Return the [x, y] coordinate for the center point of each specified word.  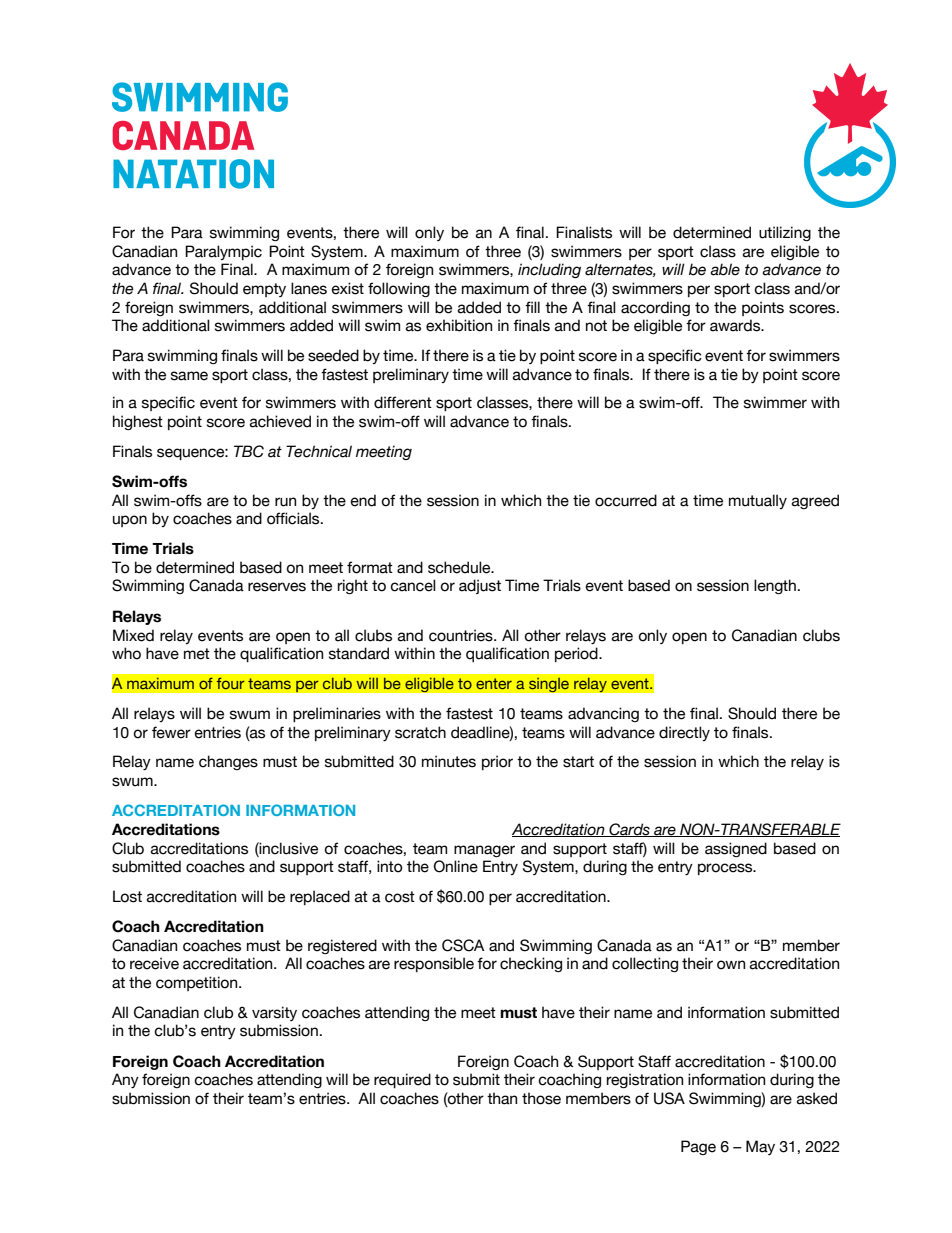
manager [484, 851]
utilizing [785, 233]
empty [264, 290]
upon [130, 521]
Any [125, 1080]
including [549, 270]
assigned [736, 849]
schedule [460, 567]
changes [228, 762]
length [775, 586]
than [502, 1098]
